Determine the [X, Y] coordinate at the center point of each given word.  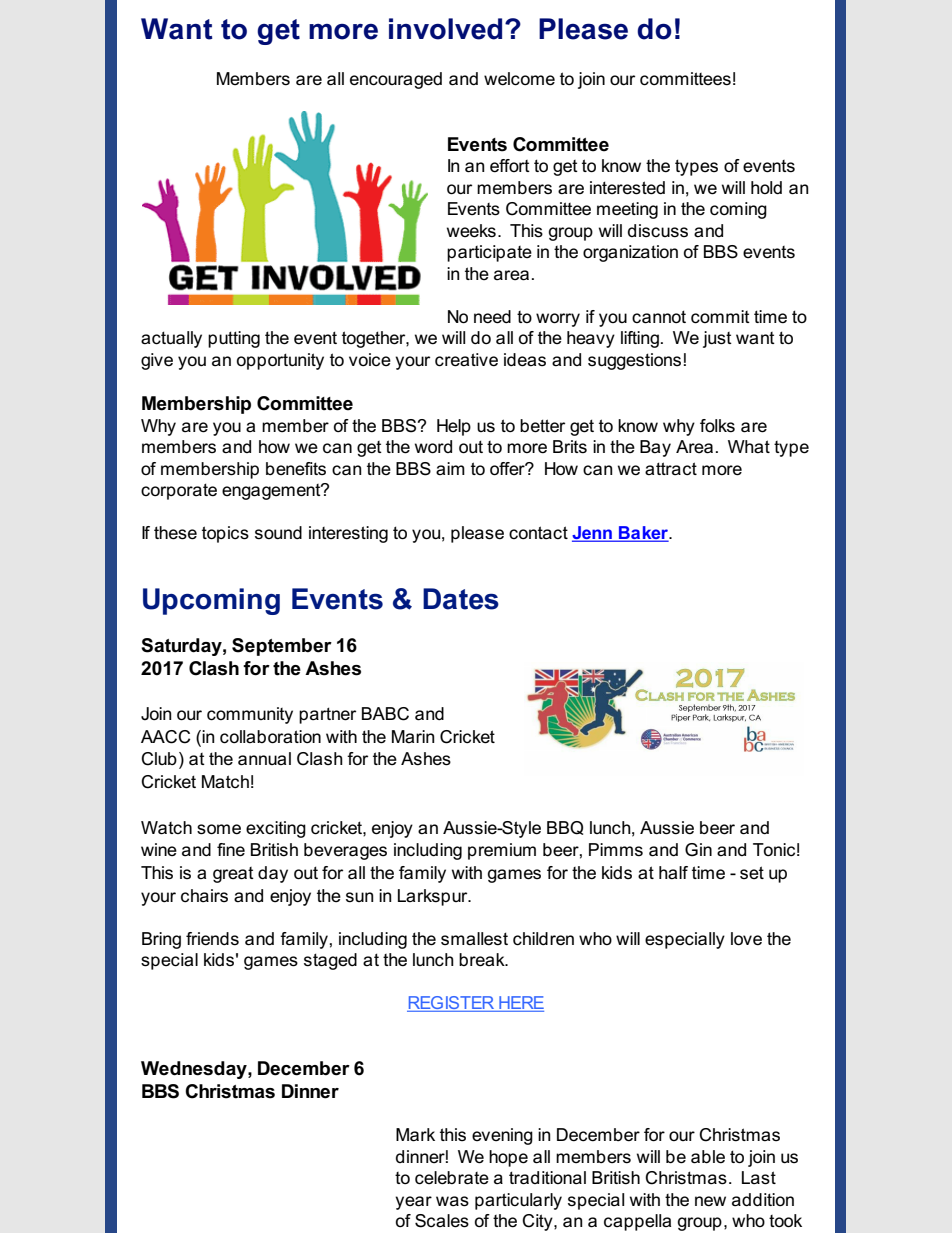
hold [766, 187]
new [710, 1201]
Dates [461, 599]
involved [445, 29]
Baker [644, 534]
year [413, 1203]
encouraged [396, 80]
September [282, 647]
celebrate [452, 1178]
